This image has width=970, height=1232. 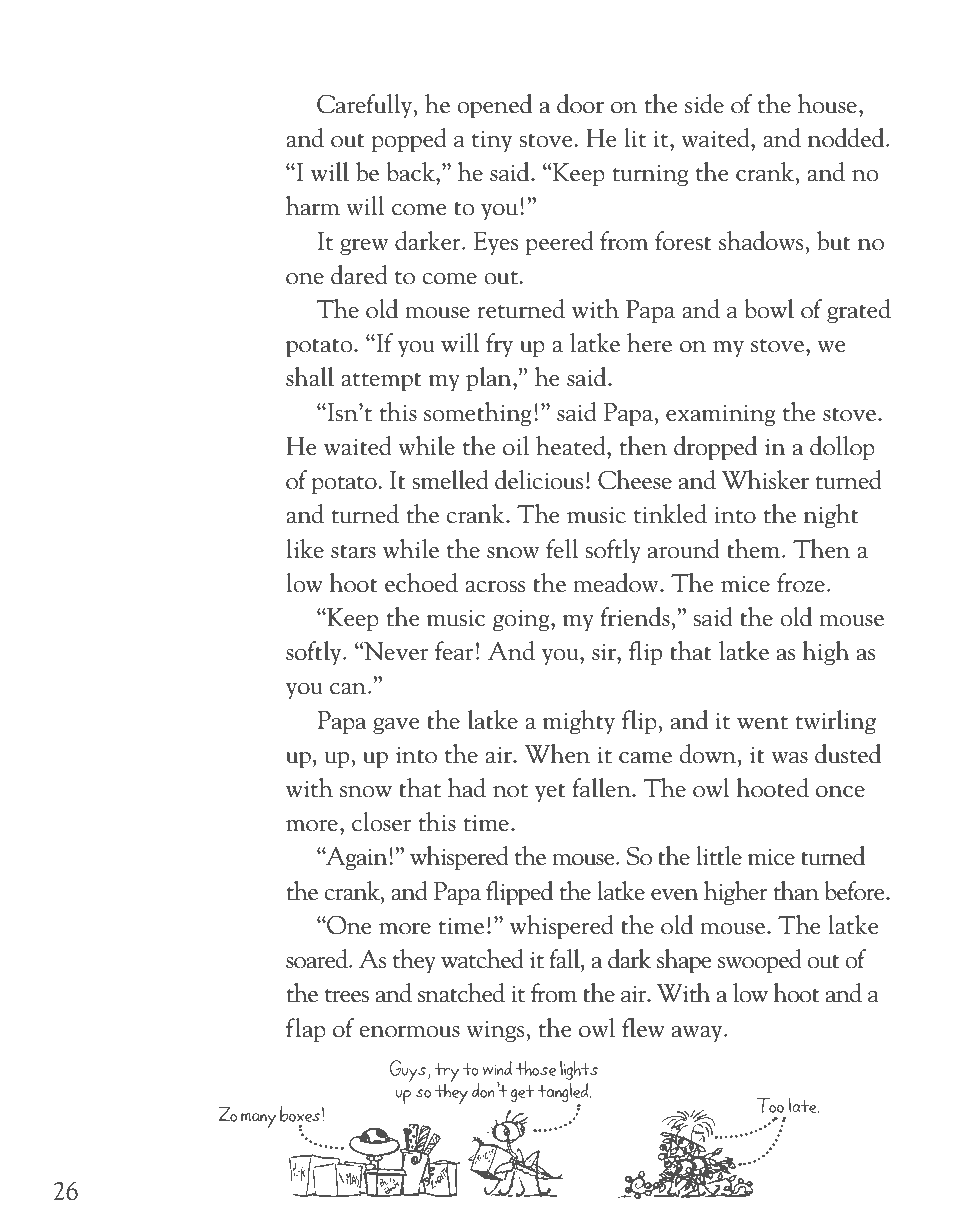 What do you see at coordinates (770, 1105) in the image?
I see `Too` at bounding box center [770, 1105].
